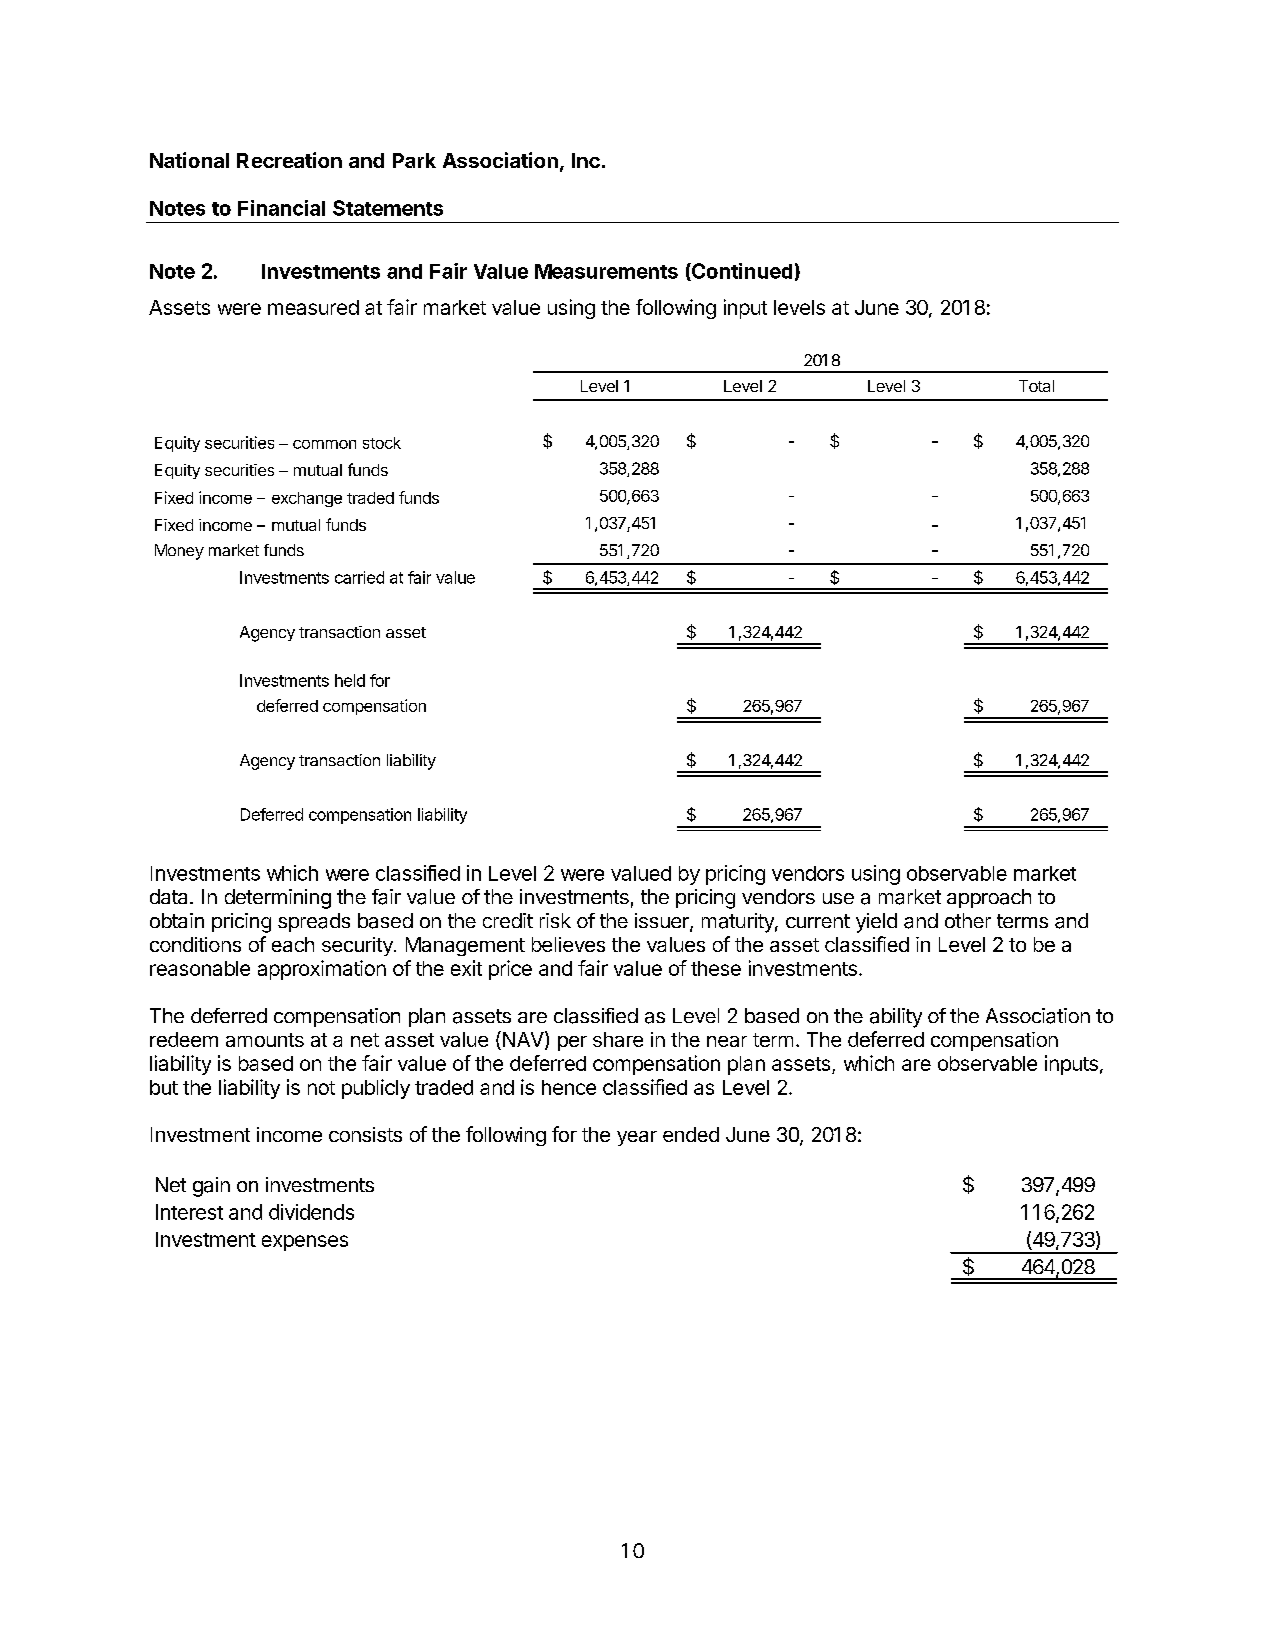  I want to click on spreads, so click(314, 922).
